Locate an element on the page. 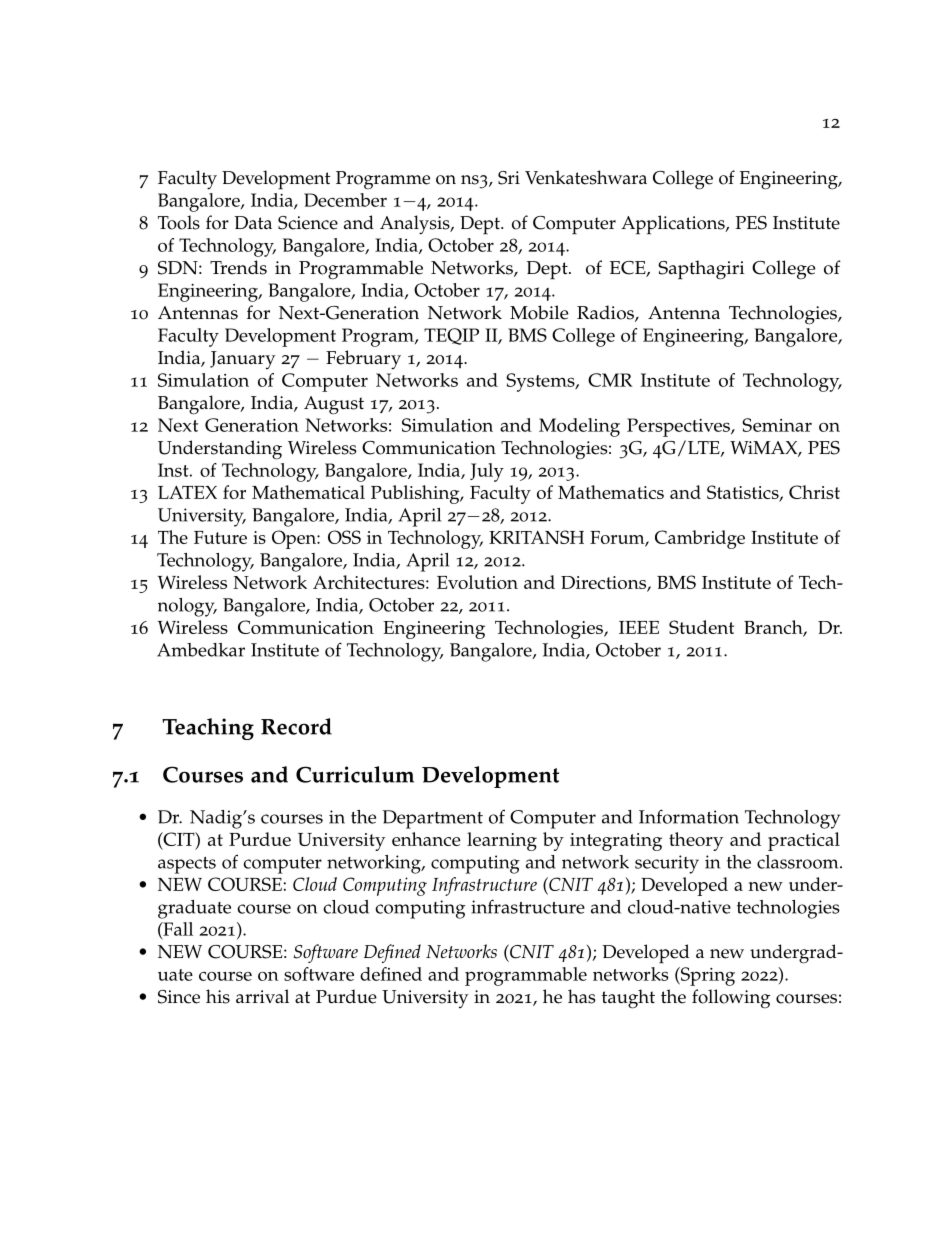 This image has width=952, height=1233. Information is located at coordinates (689, 816).
